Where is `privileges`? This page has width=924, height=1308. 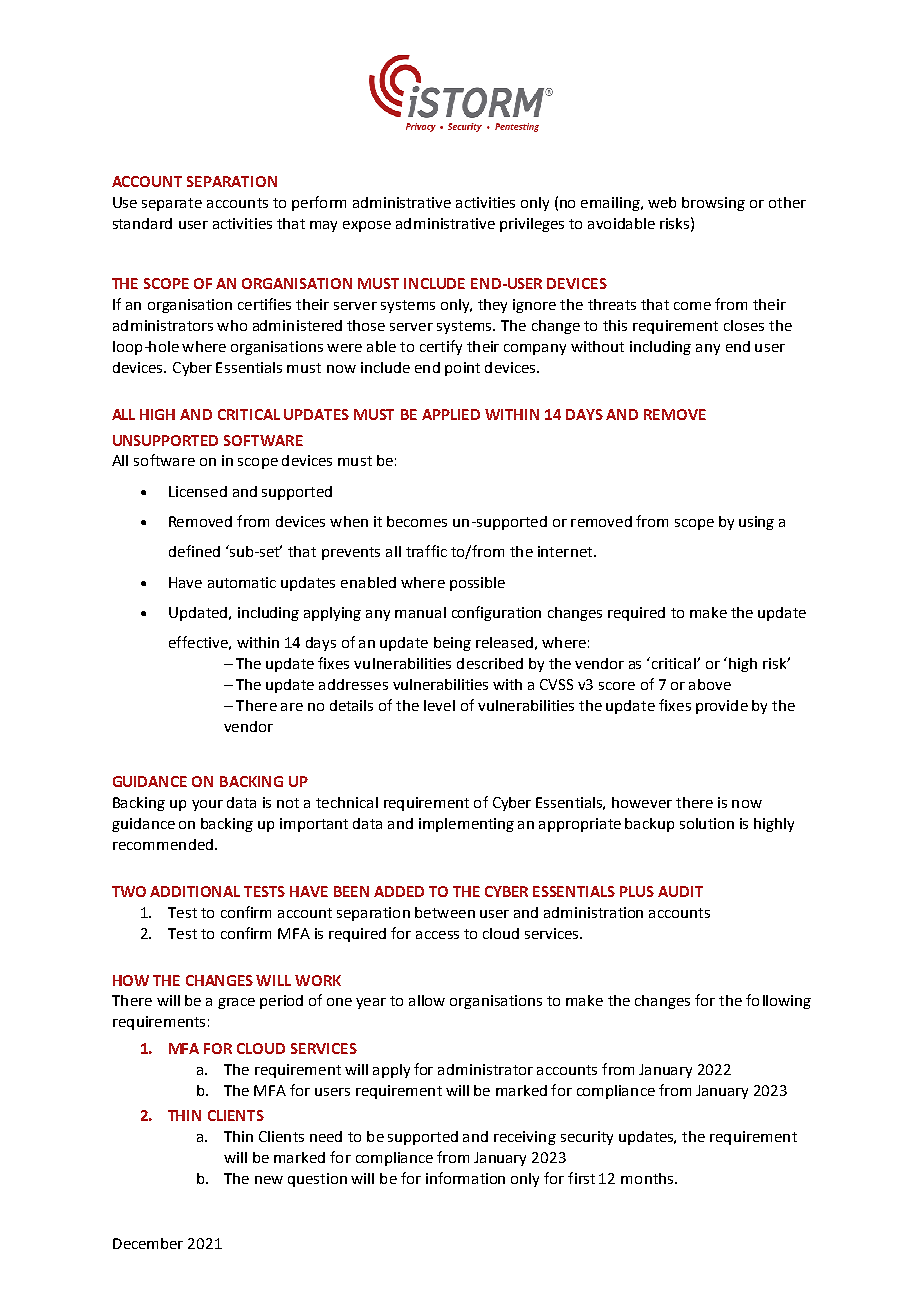 privileges is located at coordinates (532, 225).
